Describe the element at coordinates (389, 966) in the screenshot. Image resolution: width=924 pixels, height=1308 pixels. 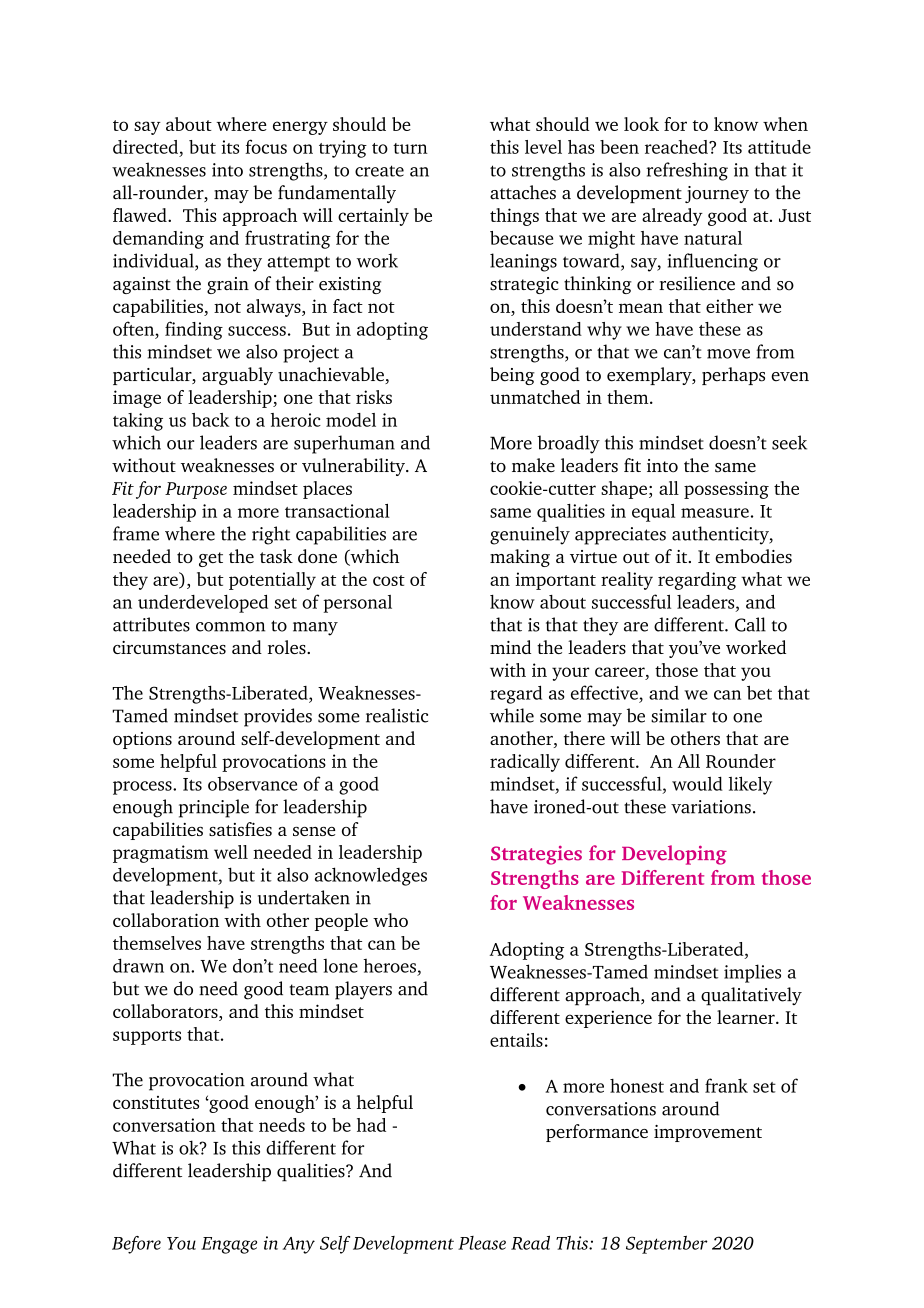
I see `heroes` at that location.
